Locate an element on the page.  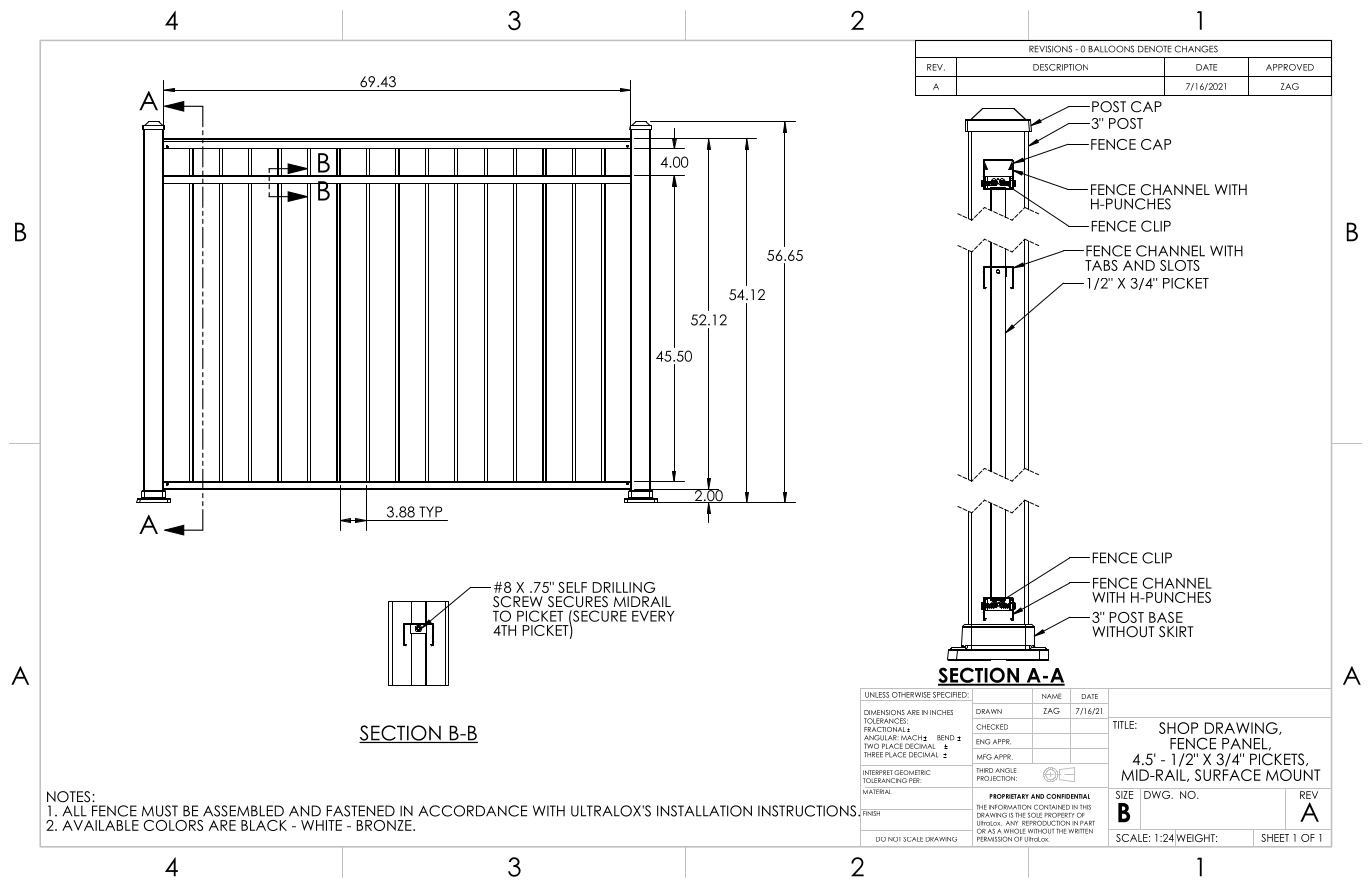
DENOTE is located at coordinates (1155, 49).
